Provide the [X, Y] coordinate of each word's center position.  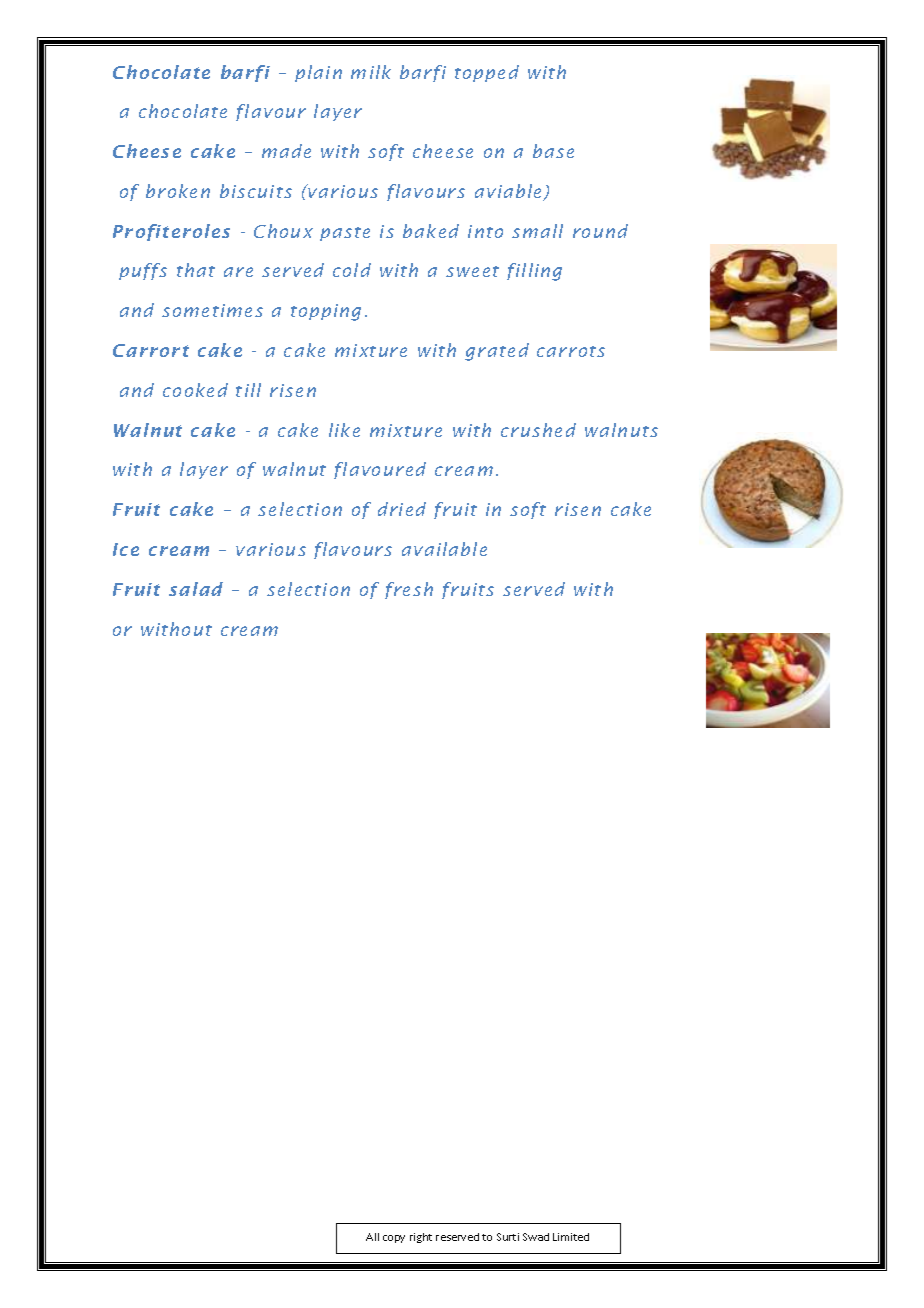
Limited [571, 1237]
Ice [126, 549]
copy [394, 1239]
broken [178, 191]
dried [402, 509]
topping [326, 312]
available [444, 549]
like [344, 430]
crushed [538, 430]
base [553, 151]
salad [196, 589]
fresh [409, 590]
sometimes [212, 310]
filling [534, 272]
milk [371, 72]
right [421, 1238]
